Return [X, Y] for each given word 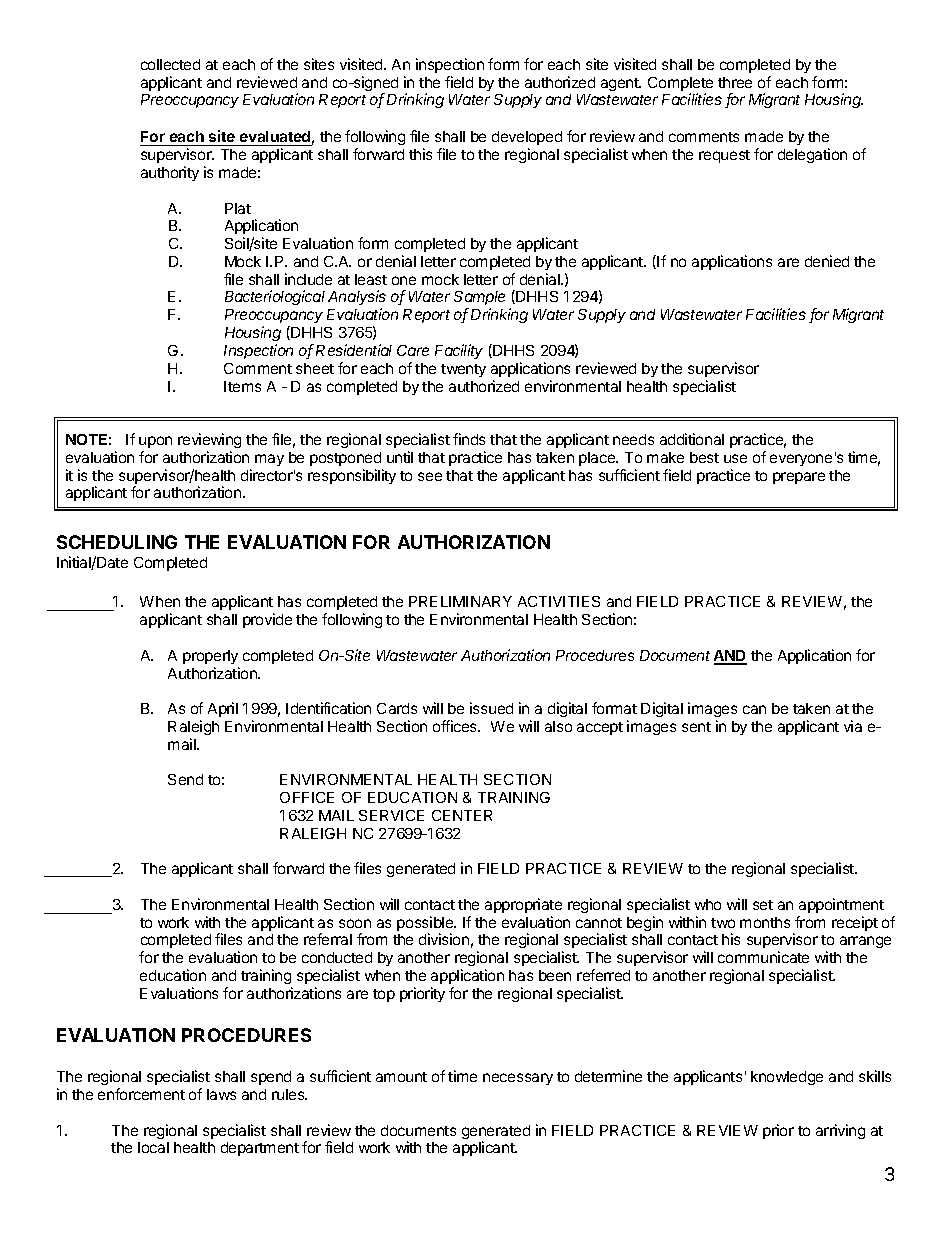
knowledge [787, 1078]
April [223, 709]
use [735, 458]
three [735, 82]
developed [527, 140]
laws [221, 1094]
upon [155, 442]
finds [469, 439]
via [853, 726]
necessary [518, 1079]
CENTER [462, 815]
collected [170, 64]
